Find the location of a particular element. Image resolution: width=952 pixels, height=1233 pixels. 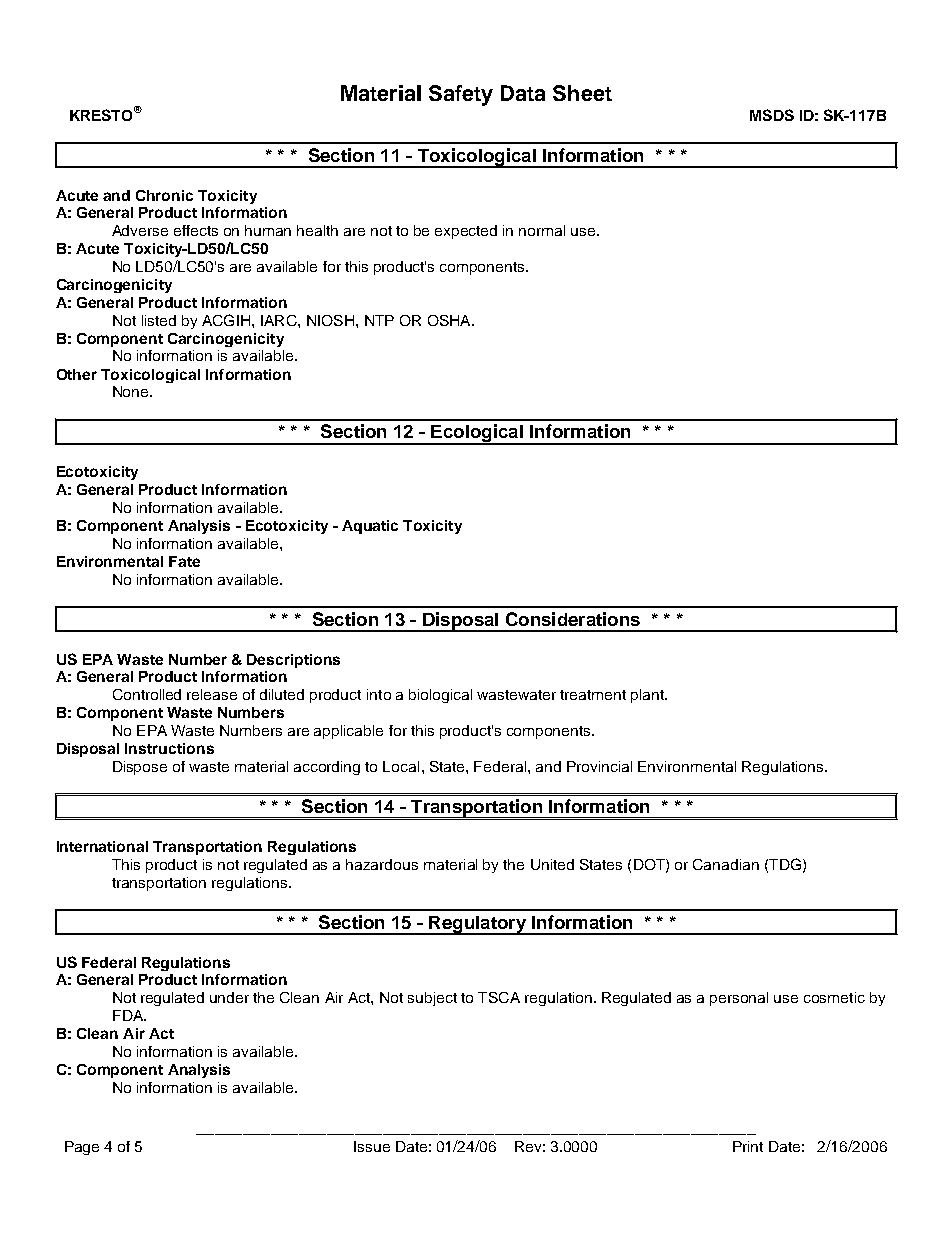

MSDS is located at coordinates (772, 115).
